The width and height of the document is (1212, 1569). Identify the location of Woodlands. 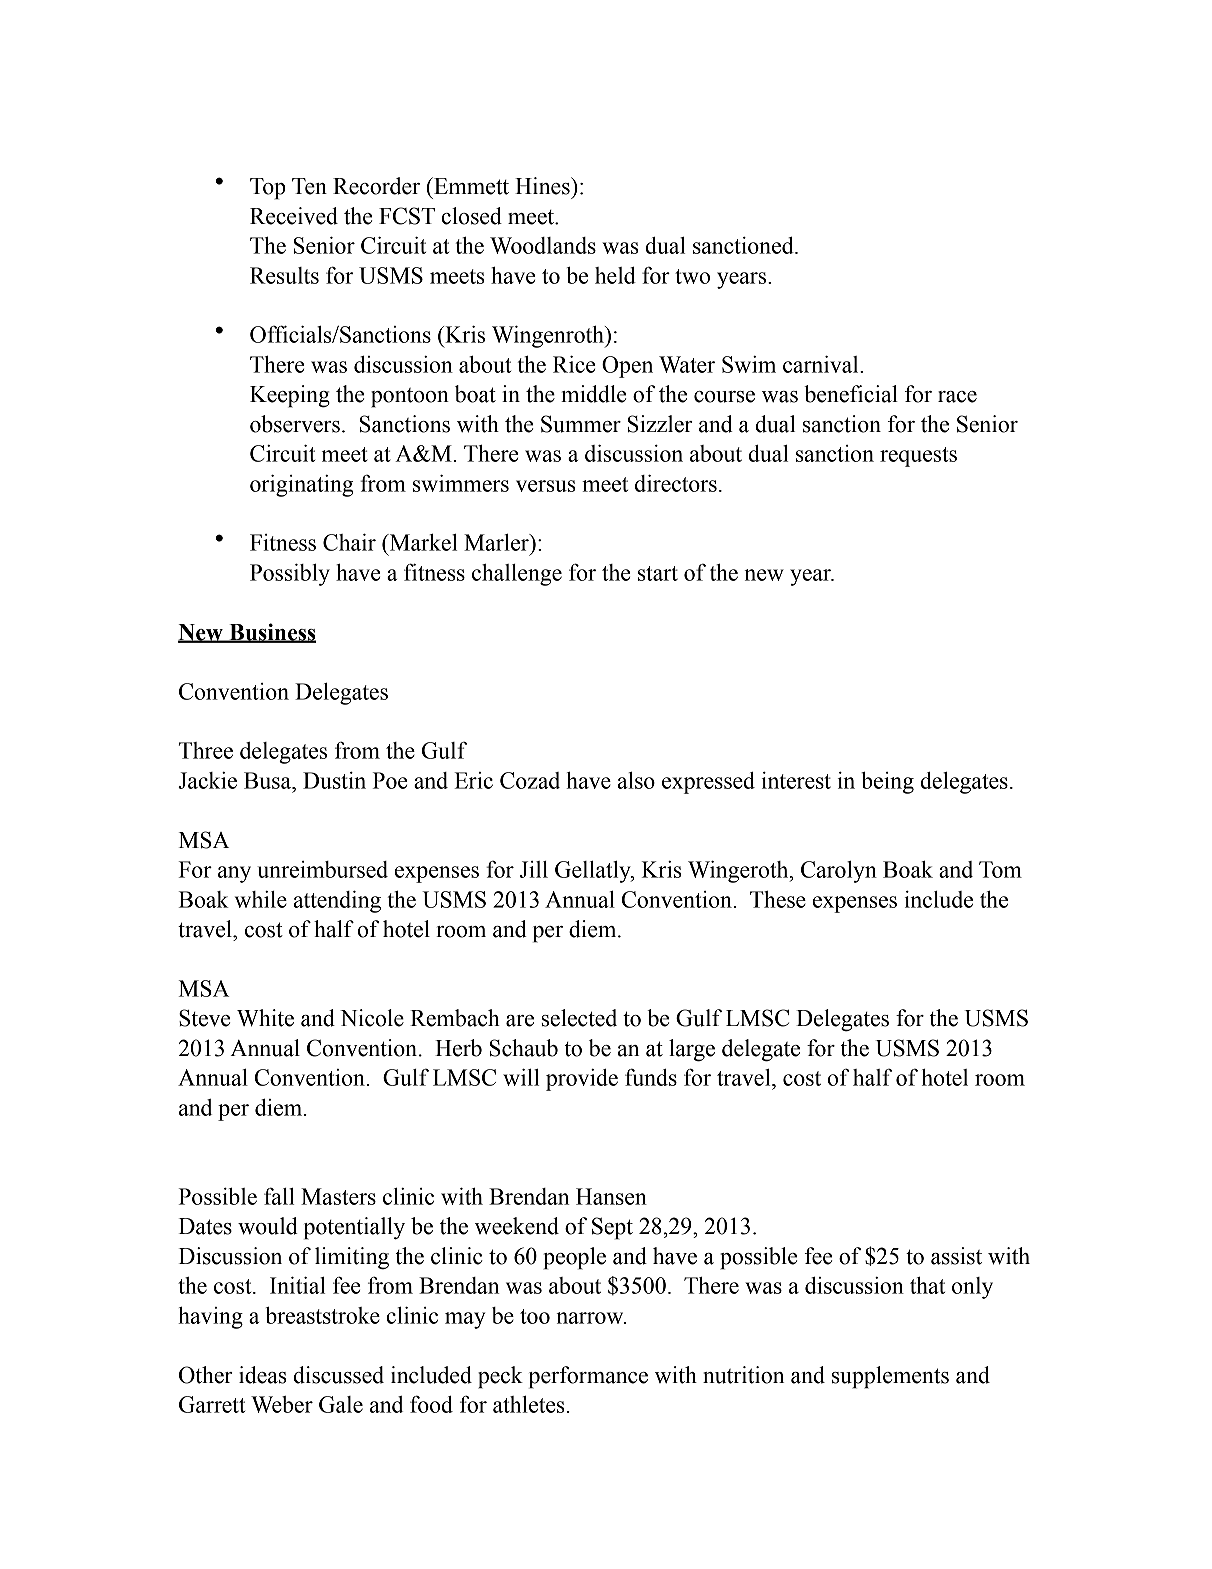
(543, 245).
